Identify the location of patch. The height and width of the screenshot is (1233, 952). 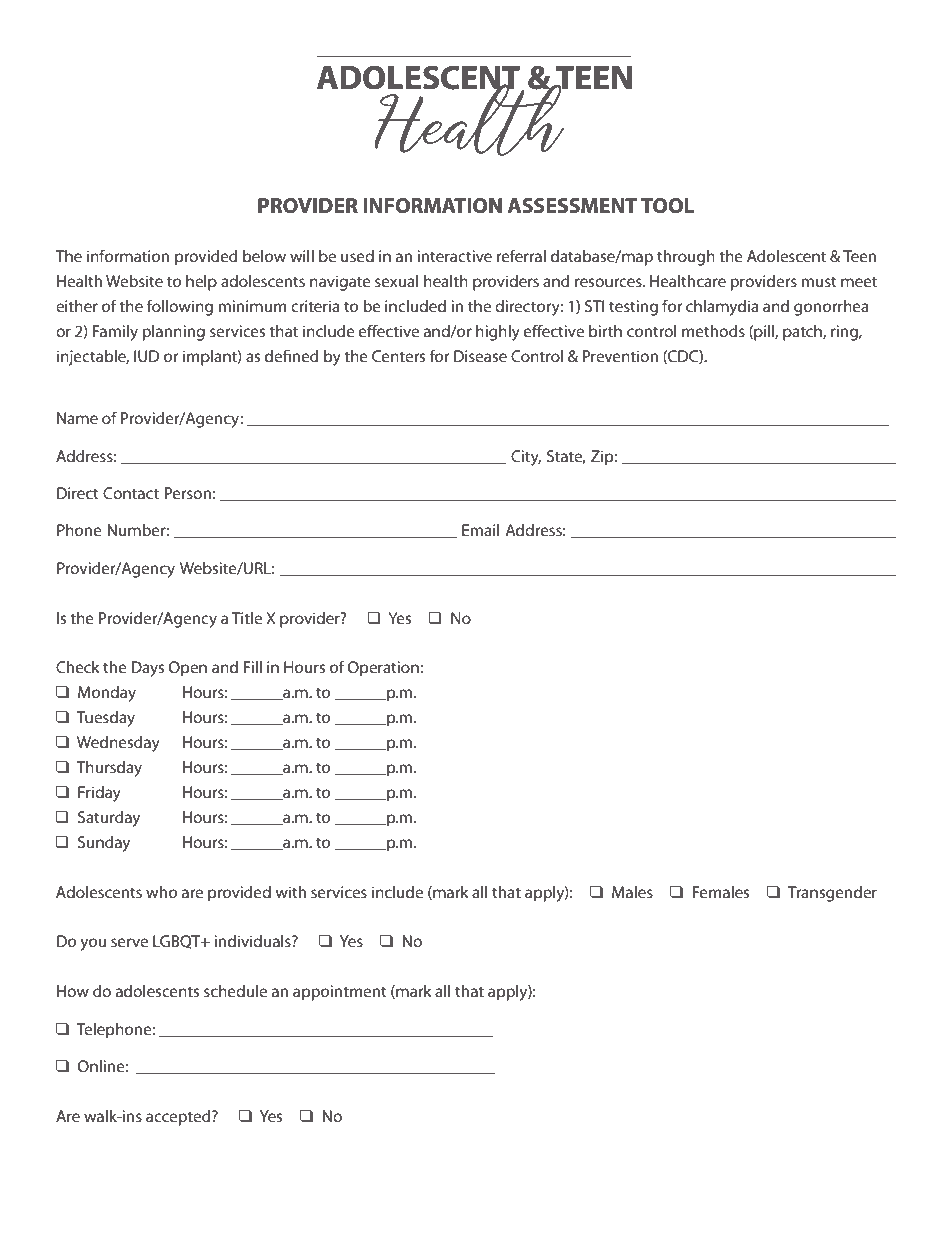
(803, 333).
